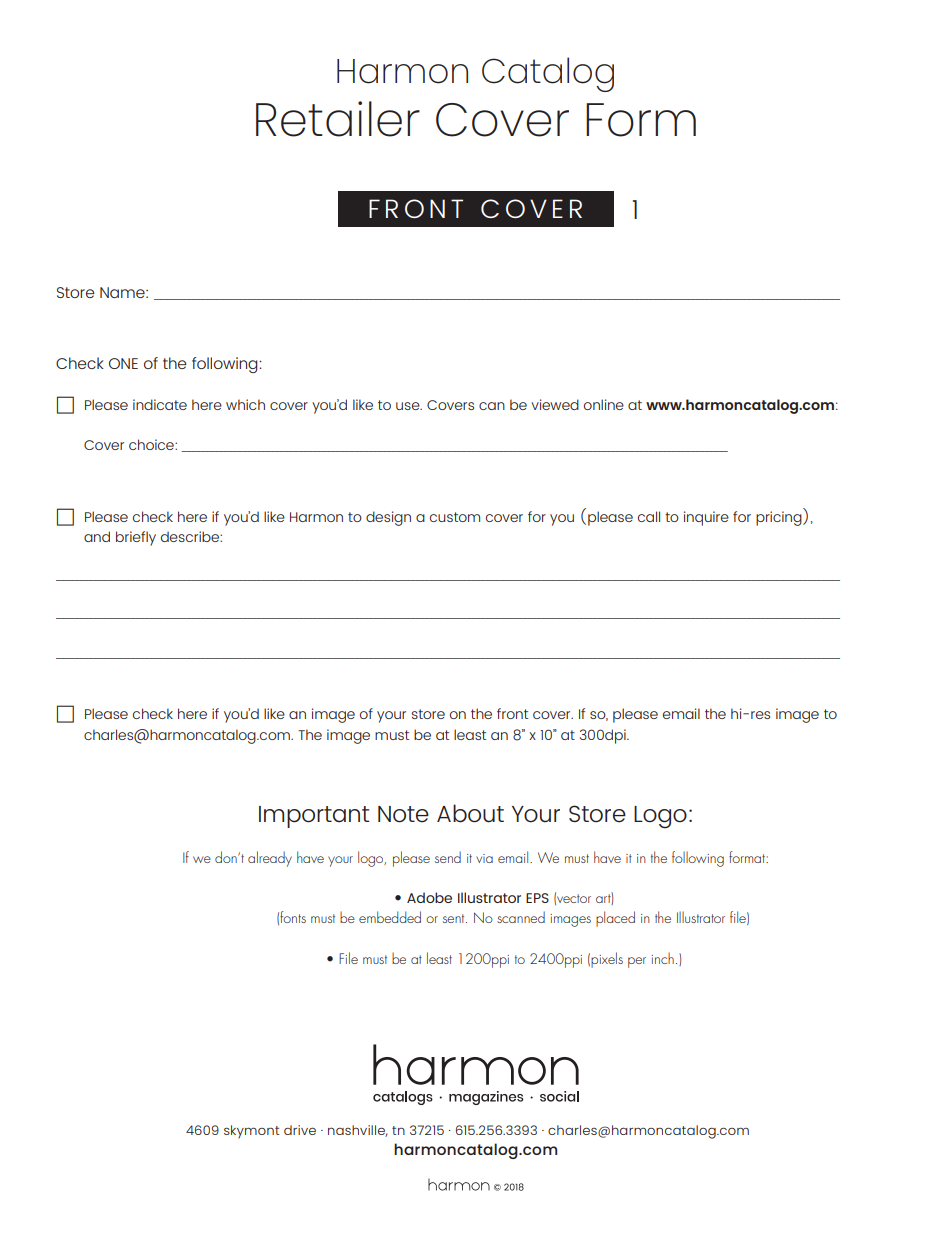 This screenshot has width=952, height=1233. What do you see at coordinates (300, 1130) in the screenshot?
I see `drive` at bounding box center [300, 1130].
